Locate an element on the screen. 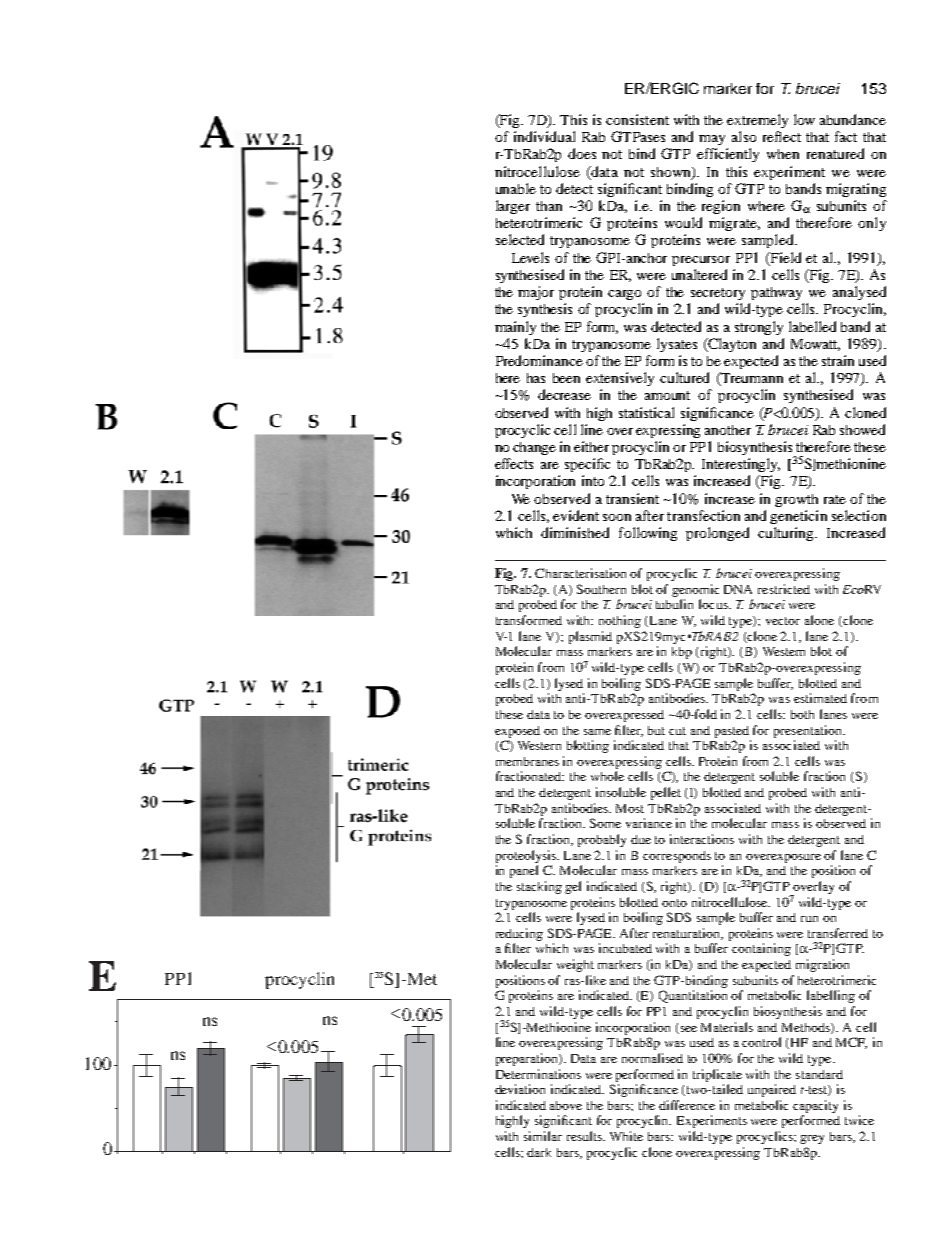 The height and width of the screenshot is (1240, 952). kbp is located at coordinates (682, 653).
